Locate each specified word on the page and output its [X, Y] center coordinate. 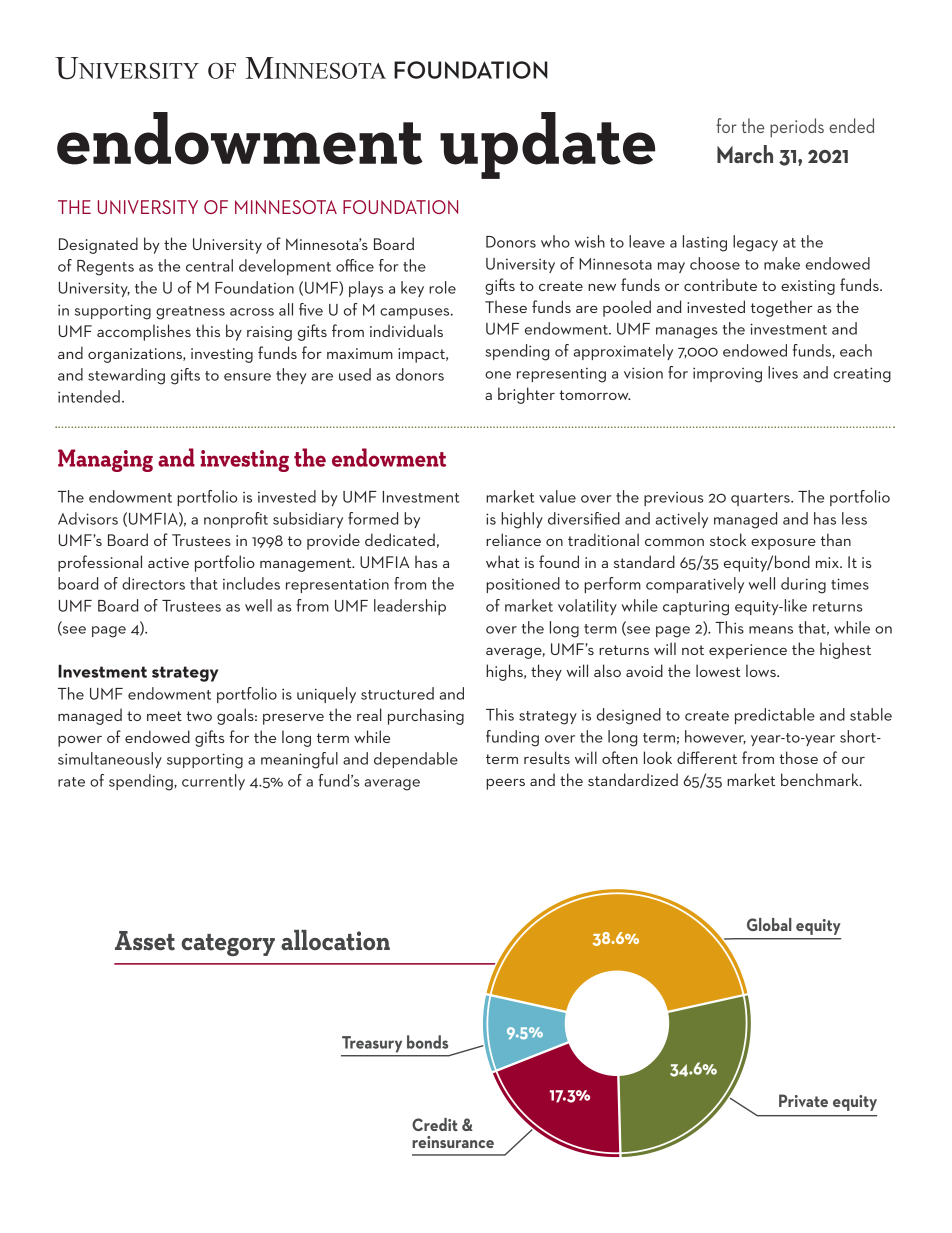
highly [522, 520]
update [547, 145]
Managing [105, 460]
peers [505, 784]
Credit [435, 1124]
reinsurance [453, 1142]
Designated [98, 245]
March [745, 154]
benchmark [821, 779]
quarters [761, 499]
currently [213, 782]
